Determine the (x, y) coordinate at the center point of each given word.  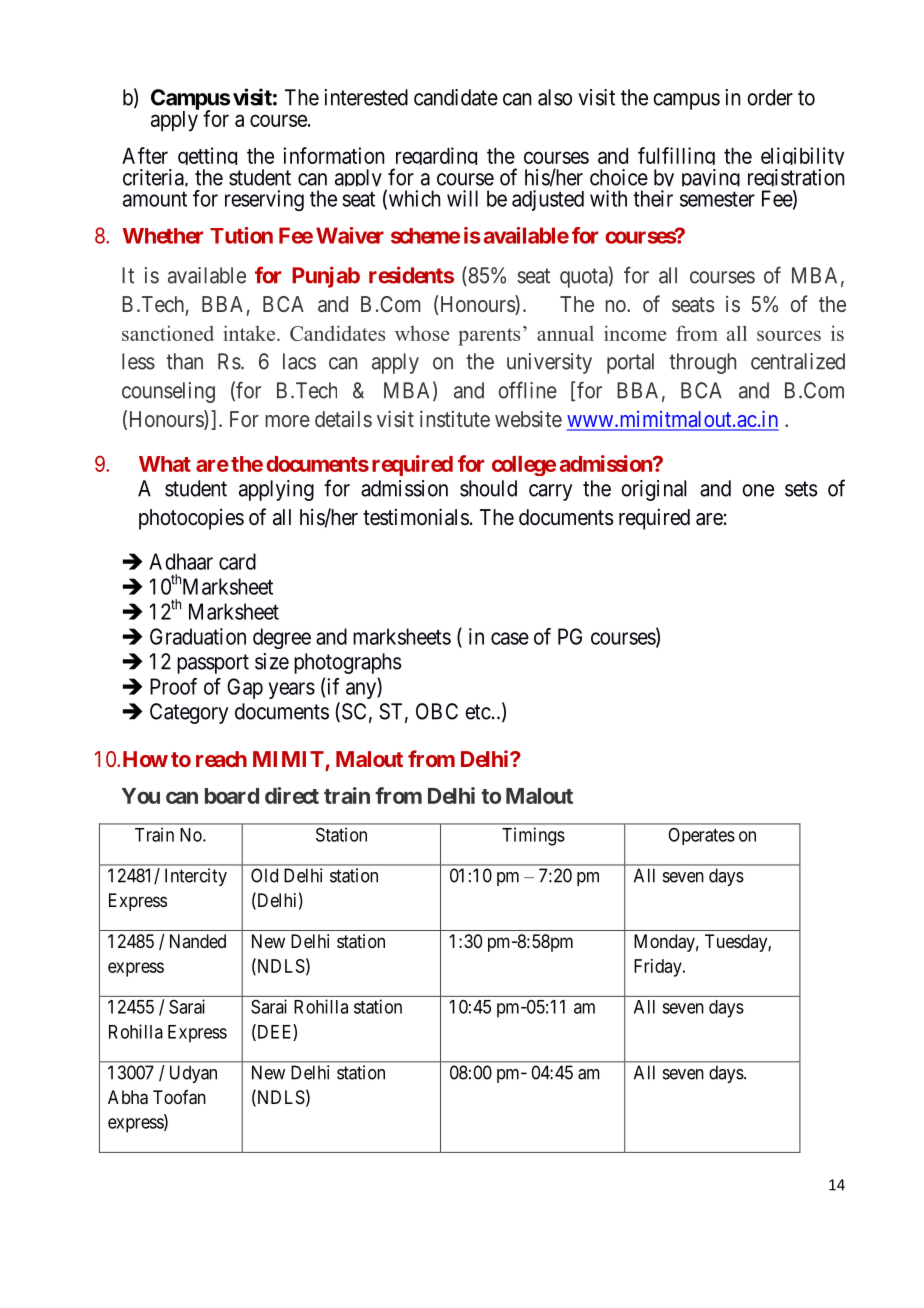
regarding (434, 159)
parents (489, 337)
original (653, 490)
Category (189, 713)
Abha (128, 1097)
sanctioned (168, 333)
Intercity (196, 877)
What (165, 464)
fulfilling (677, 159)
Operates (701, 836)
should (488, 488)
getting (208, 159)
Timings (533, 836)
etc (478, 712)
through (702, 363)
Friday (659, 968)
